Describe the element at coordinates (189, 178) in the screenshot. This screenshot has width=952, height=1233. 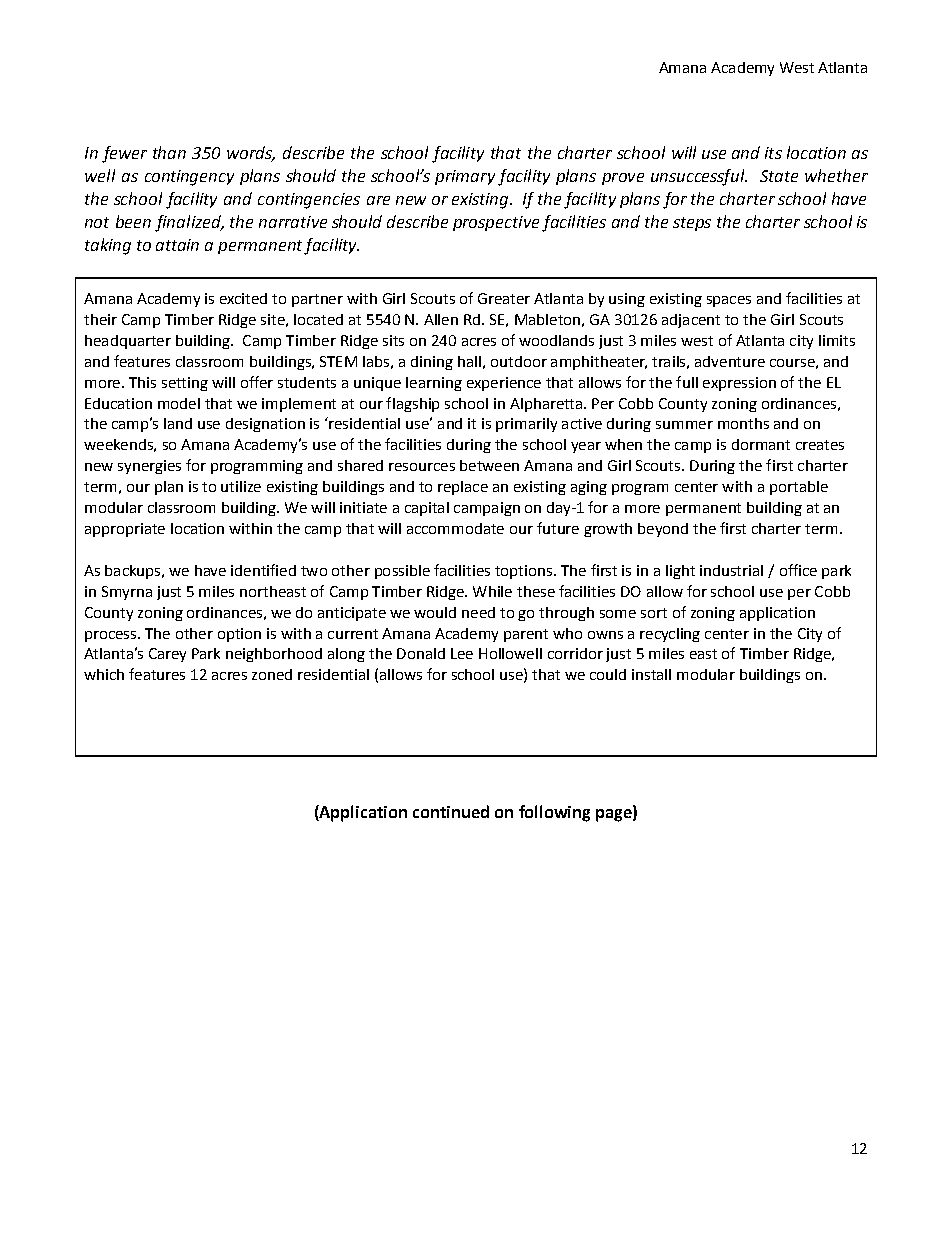
I see `contingency` at that location.
